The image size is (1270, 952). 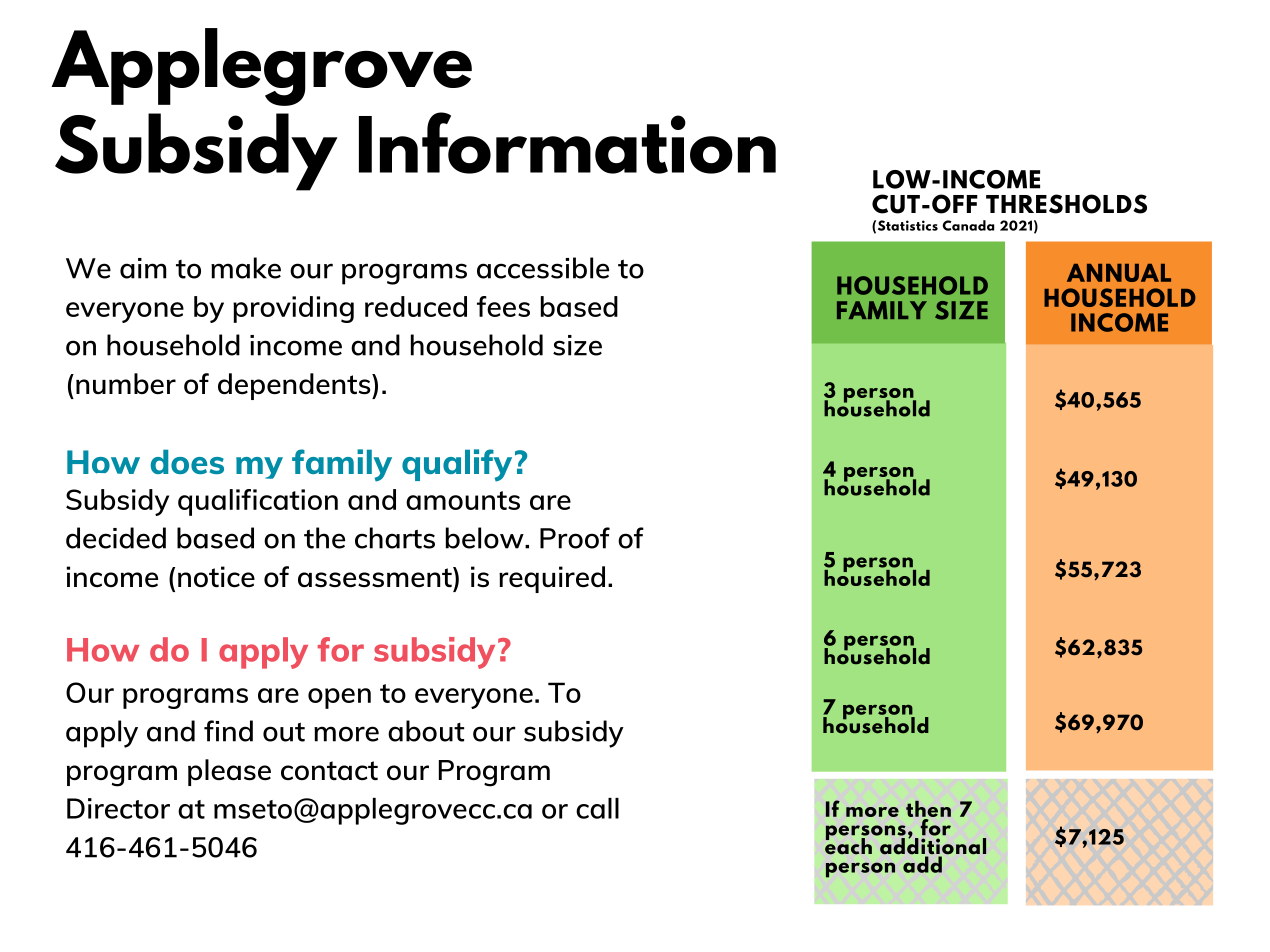 I want to click on Director, so click(x=118, y=808).
